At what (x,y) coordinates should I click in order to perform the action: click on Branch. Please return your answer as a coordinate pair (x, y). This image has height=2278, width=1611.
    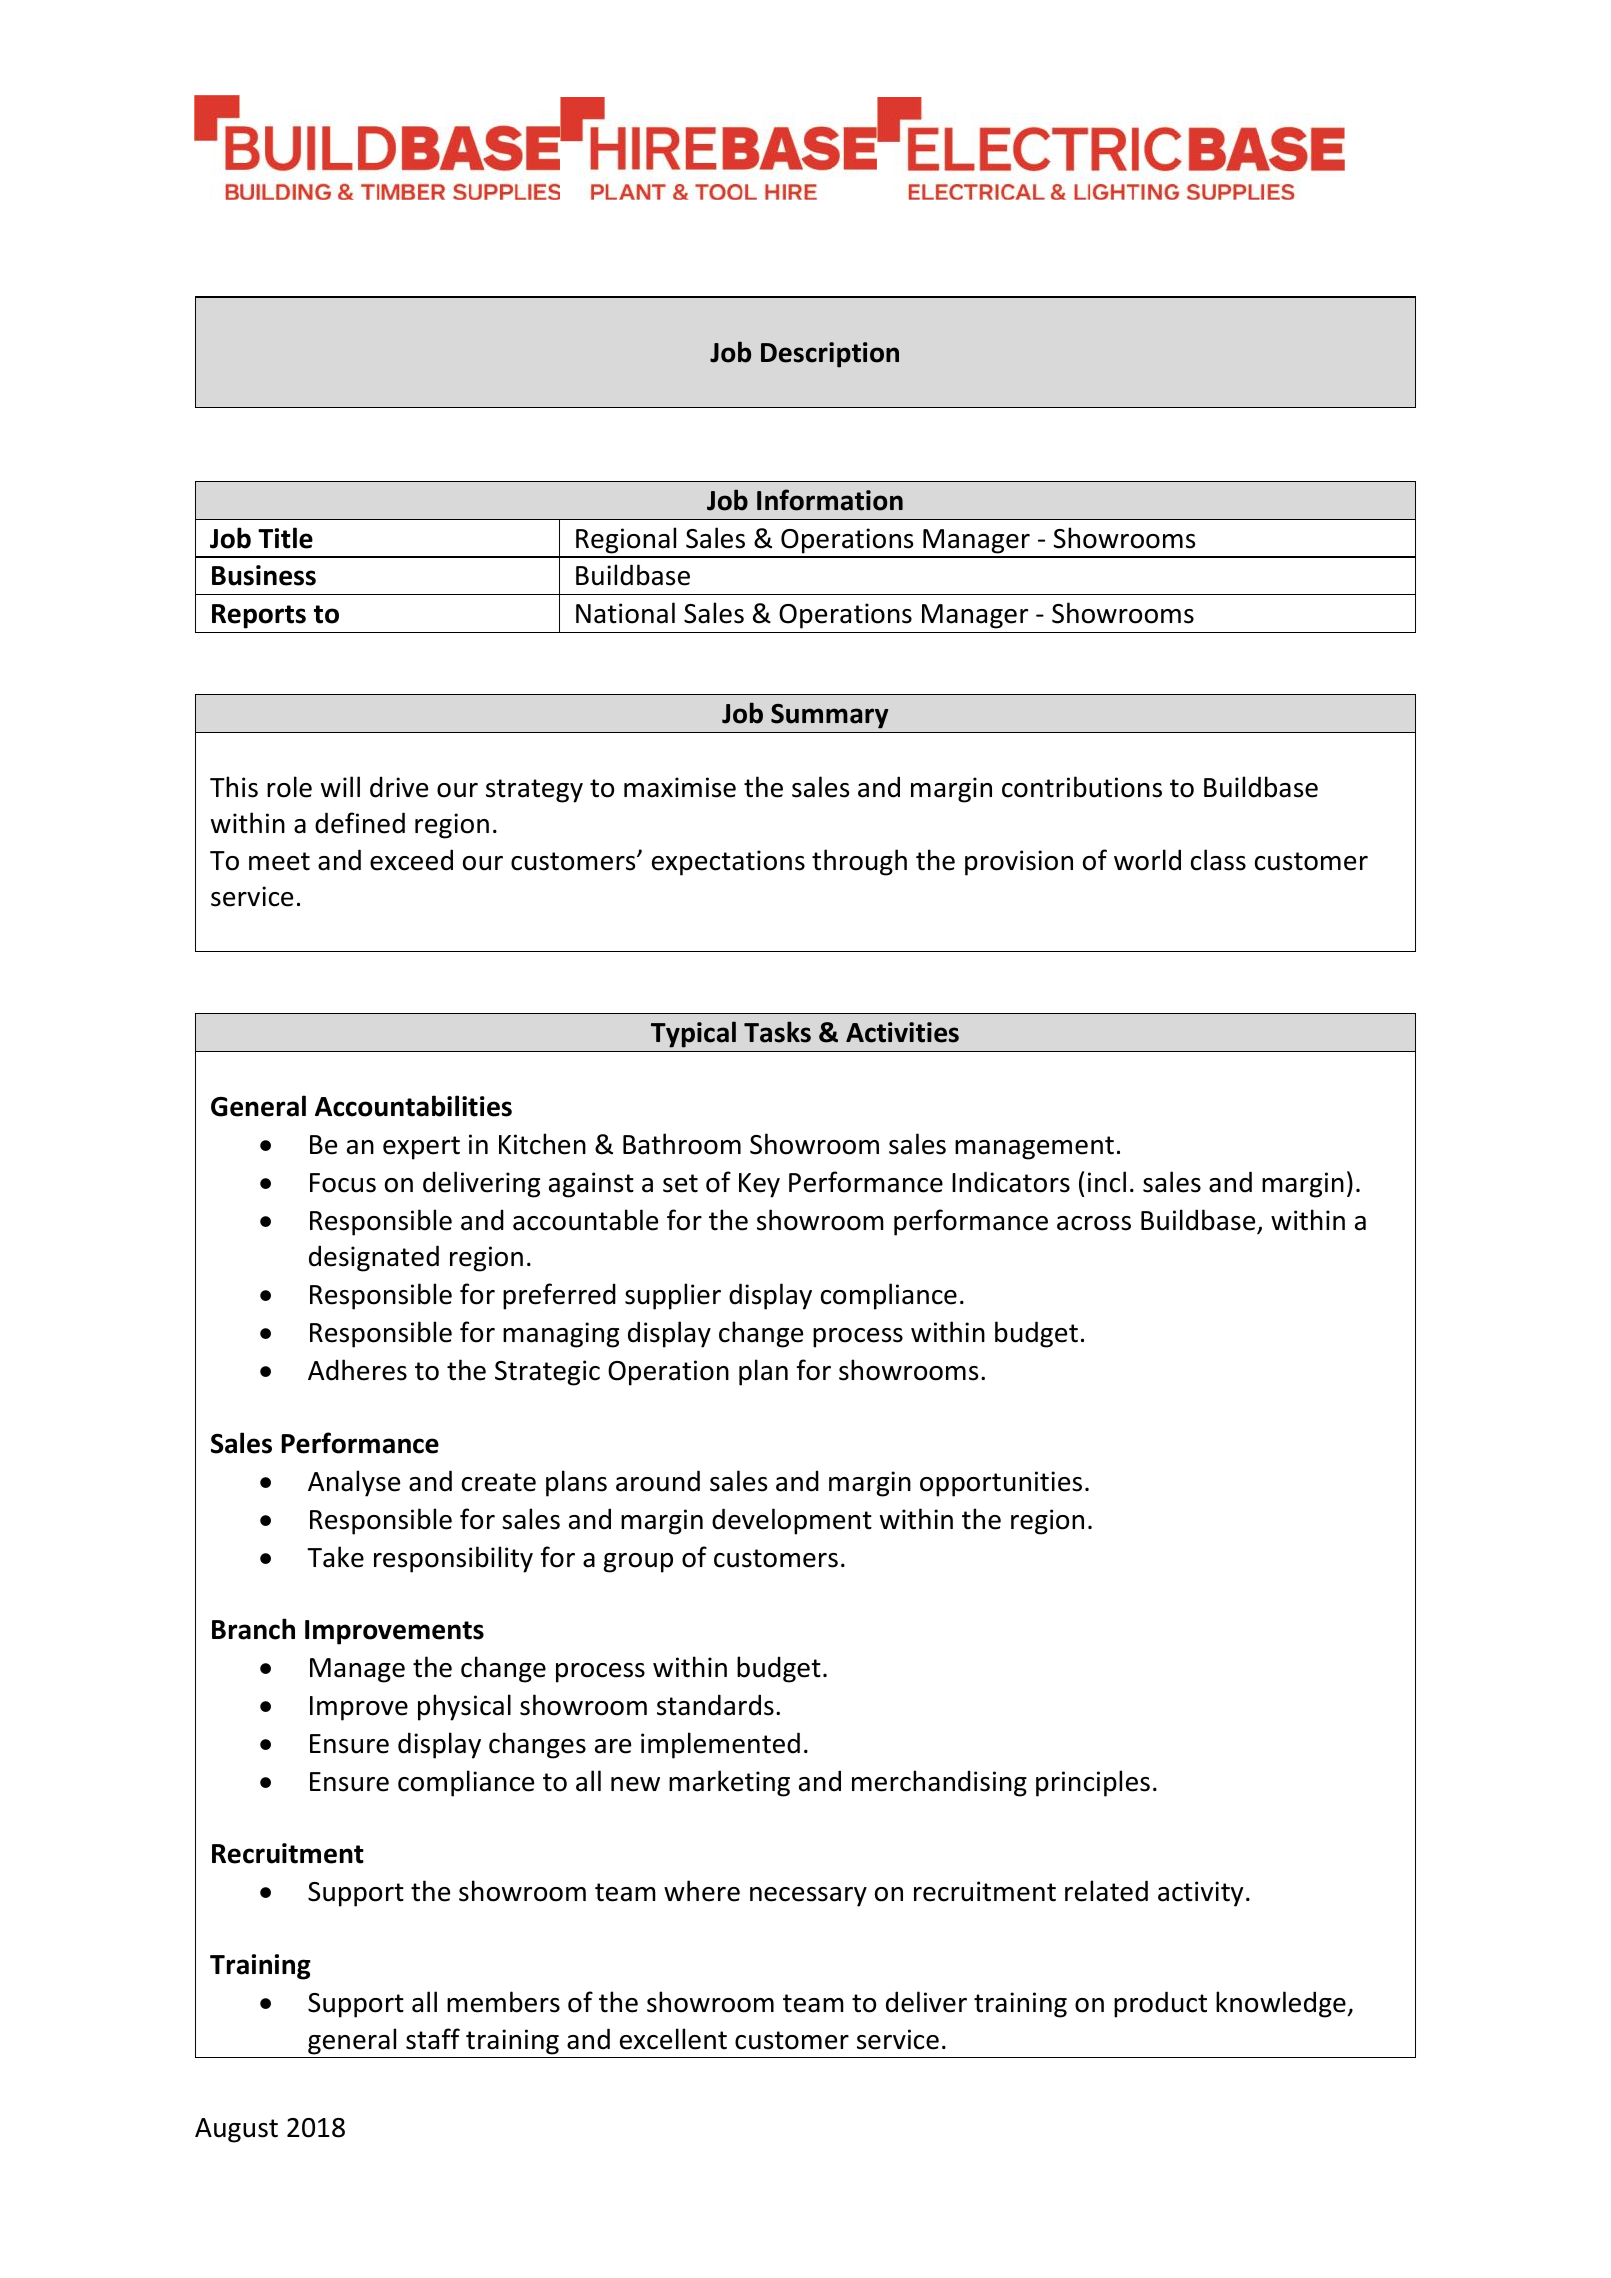
    Looking at the image, I should click on (253, 1629).
